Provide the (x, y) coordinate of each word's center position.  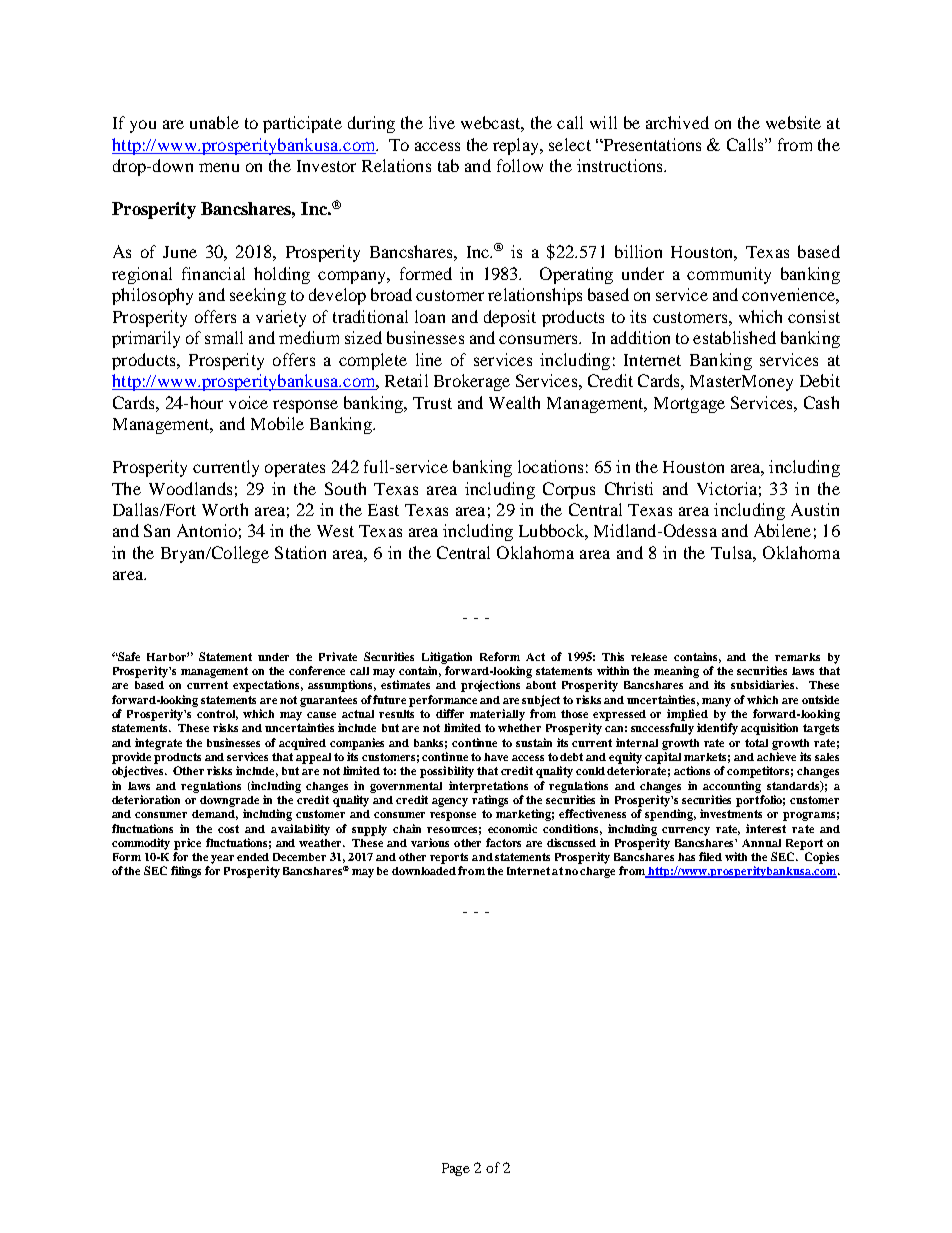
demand (215, 815)
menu (219, 167)
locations (550, 466)
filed (710, 856)
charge (597, 872)
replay (517, 146)
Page (456, 1169)
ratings (490, 801)
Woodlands (190, 488)
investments (731, 813)
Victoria (727, 488)
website (793, 122)
